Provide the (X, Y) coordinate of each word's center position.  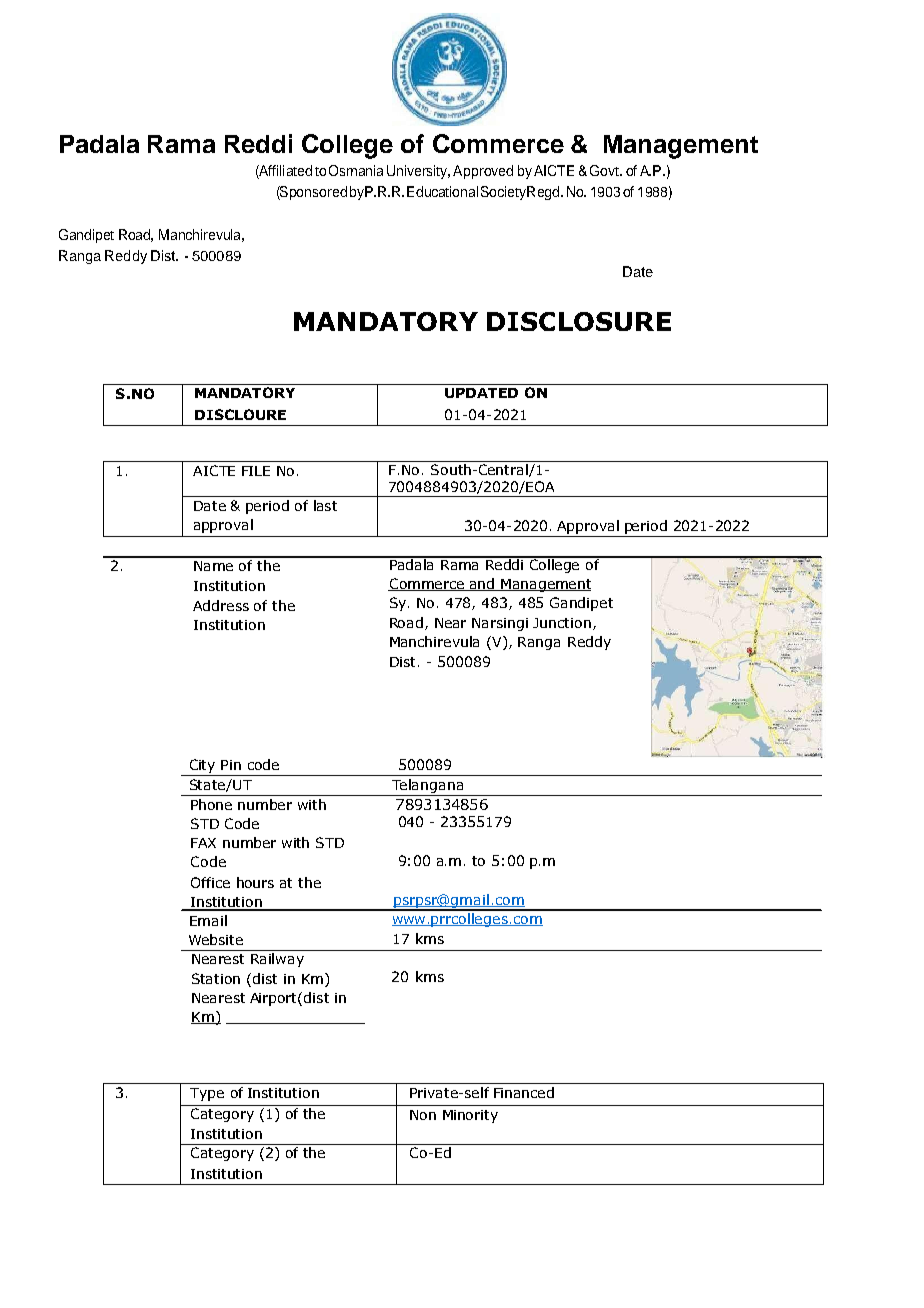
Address (221, 605)
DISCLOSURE (579, 321)
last (325, 505)
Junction (563, 624)
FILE (256, 471)
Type (207, 1094)
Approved (483, 172)
